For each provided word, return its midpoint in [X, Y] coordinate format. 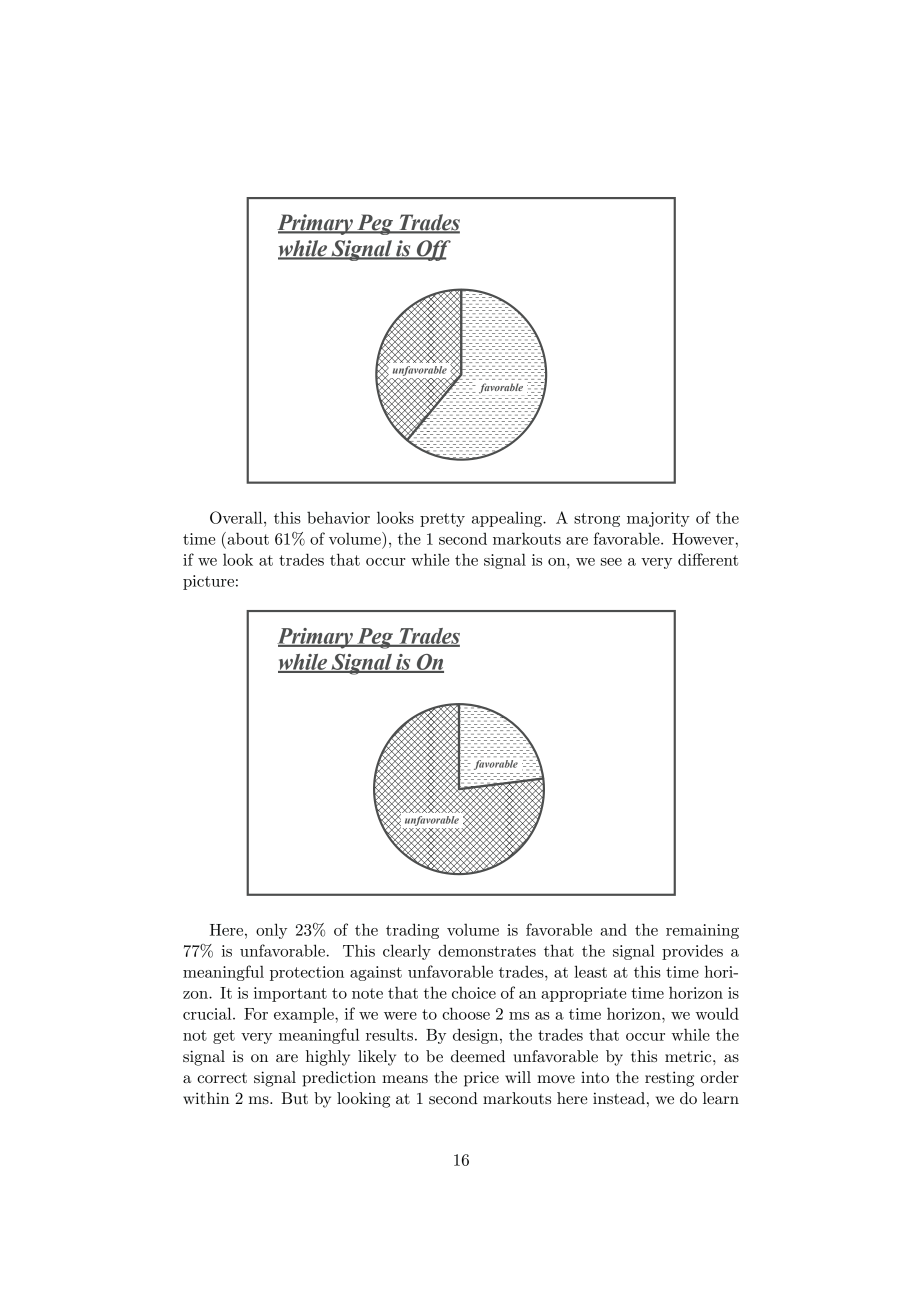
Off [432, 250]
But [294, 1098]
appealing [508, 519]
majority [658, 519]
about [247, 538]
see [611, 562]
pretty [442, 520]
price [481, 1079]
